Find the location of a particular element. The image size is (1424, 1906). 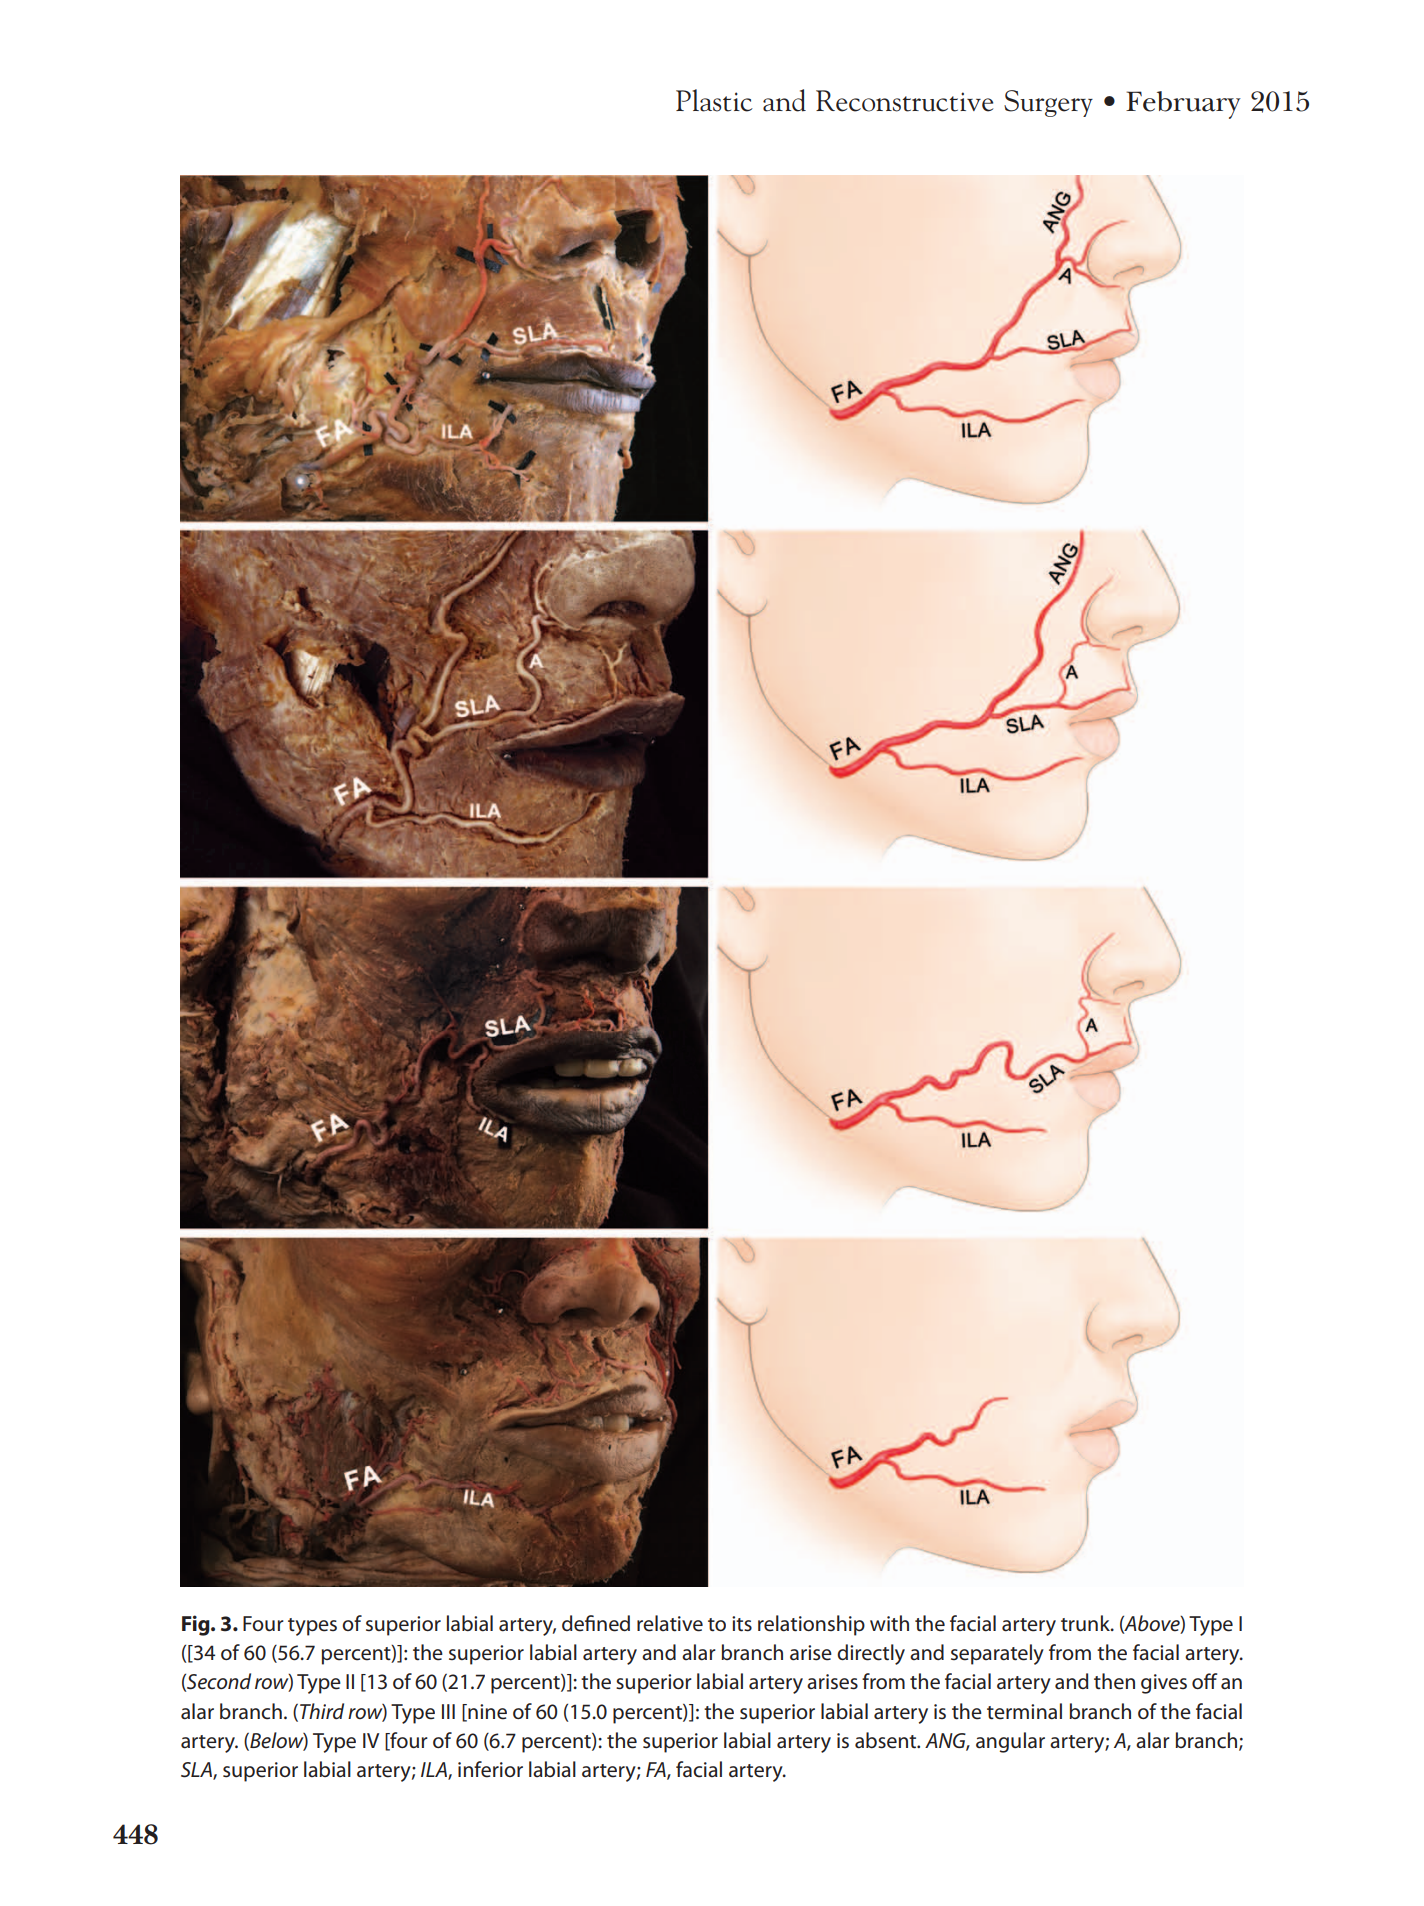

Fig is located at coordinates (197, 1625).
